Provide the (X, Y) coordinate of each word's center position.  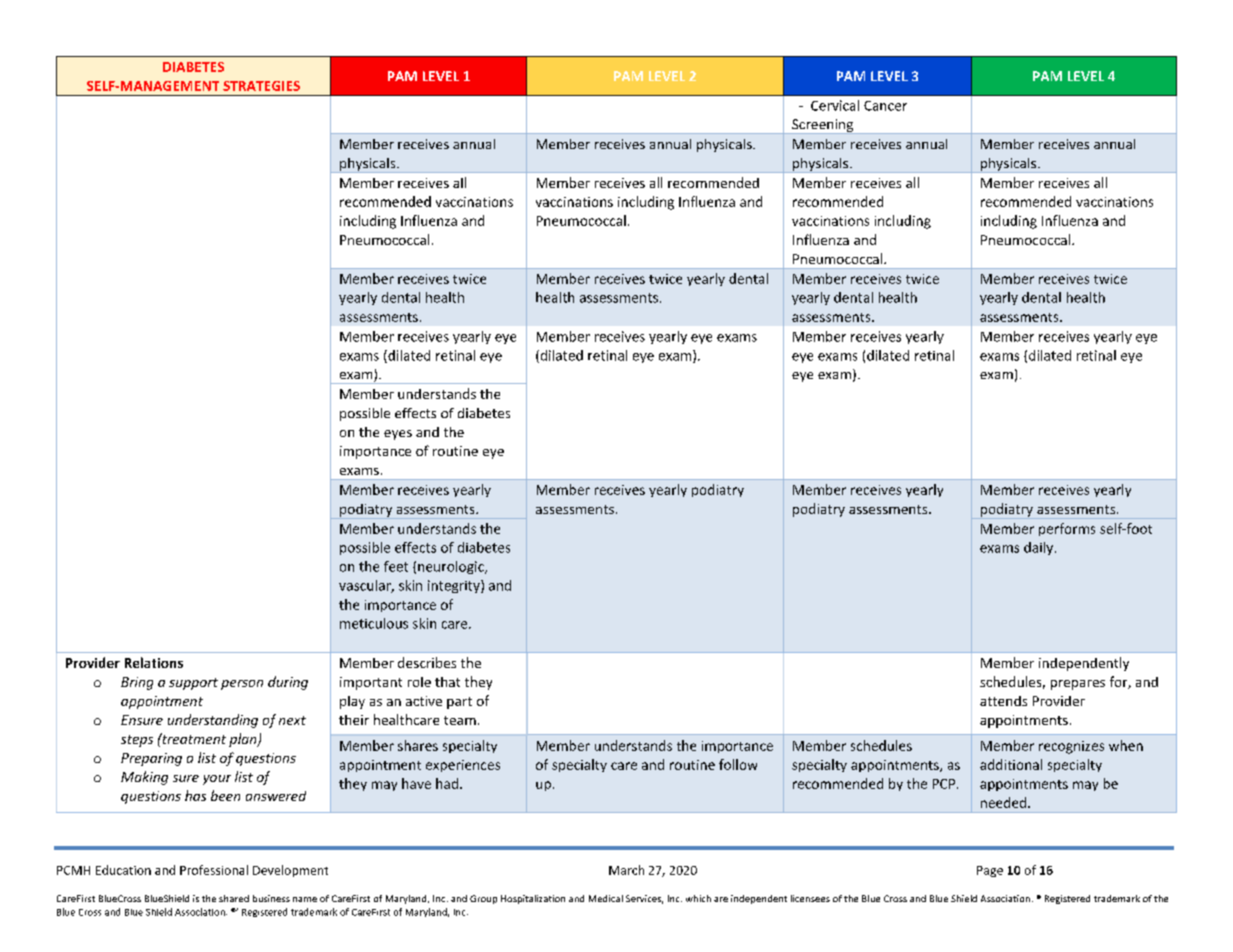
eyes (398, 435)
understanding (213, 721)
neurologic (452, 567)
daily (1040, 548)
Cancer (885, 106)
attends (1003, 701)
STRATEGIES (261, 86)
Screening (823, 126)
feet (396, 566)
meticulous (374, 623)
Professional (214, 870)
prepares (1078, 685)
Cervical (835, 105)
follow (738, 764)
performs (1067, 529)
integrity (455, 586)
